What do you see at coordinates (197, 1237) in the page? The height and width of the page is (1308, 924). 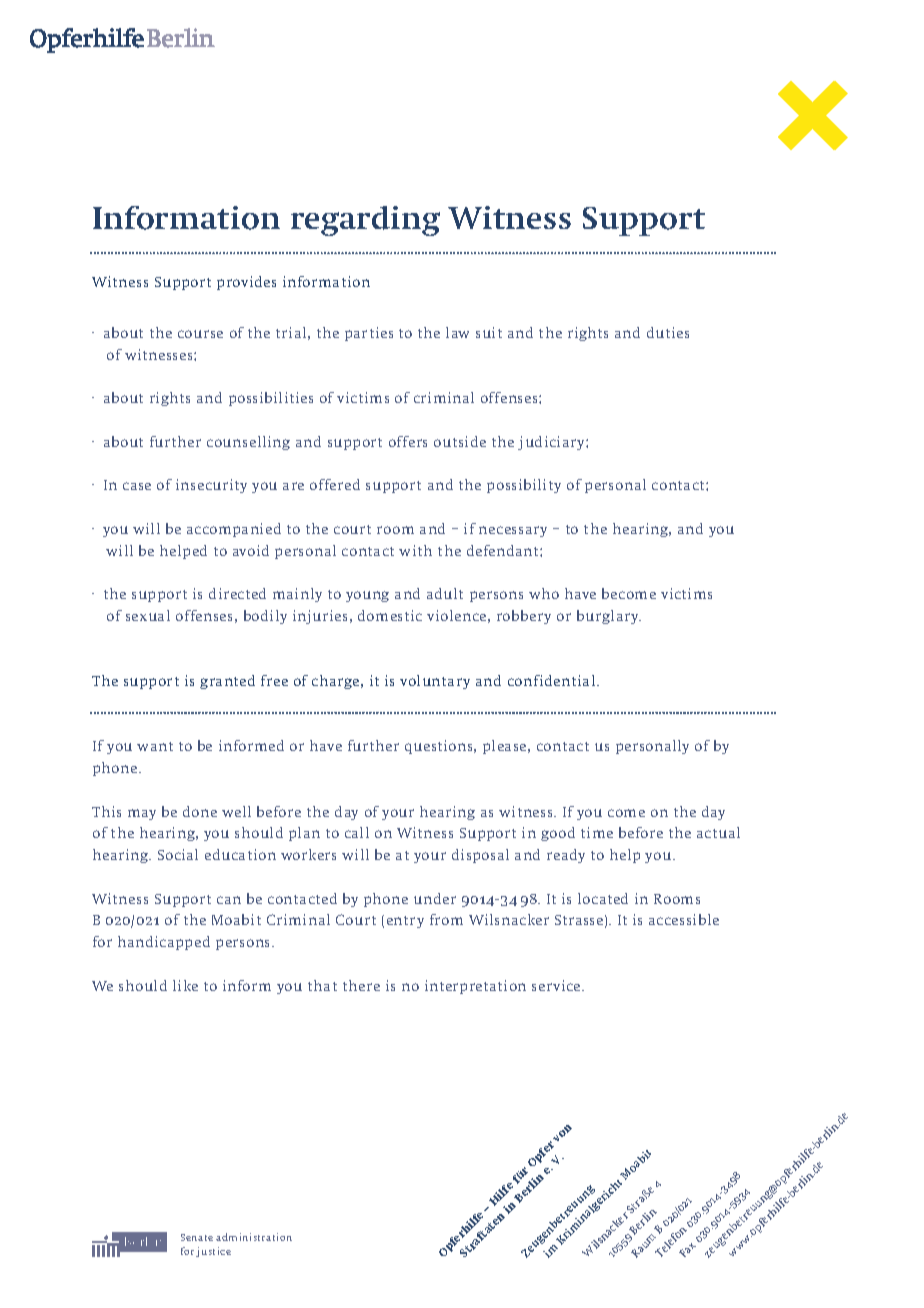 I see `Senate` at bounding box center [197, 1237].
